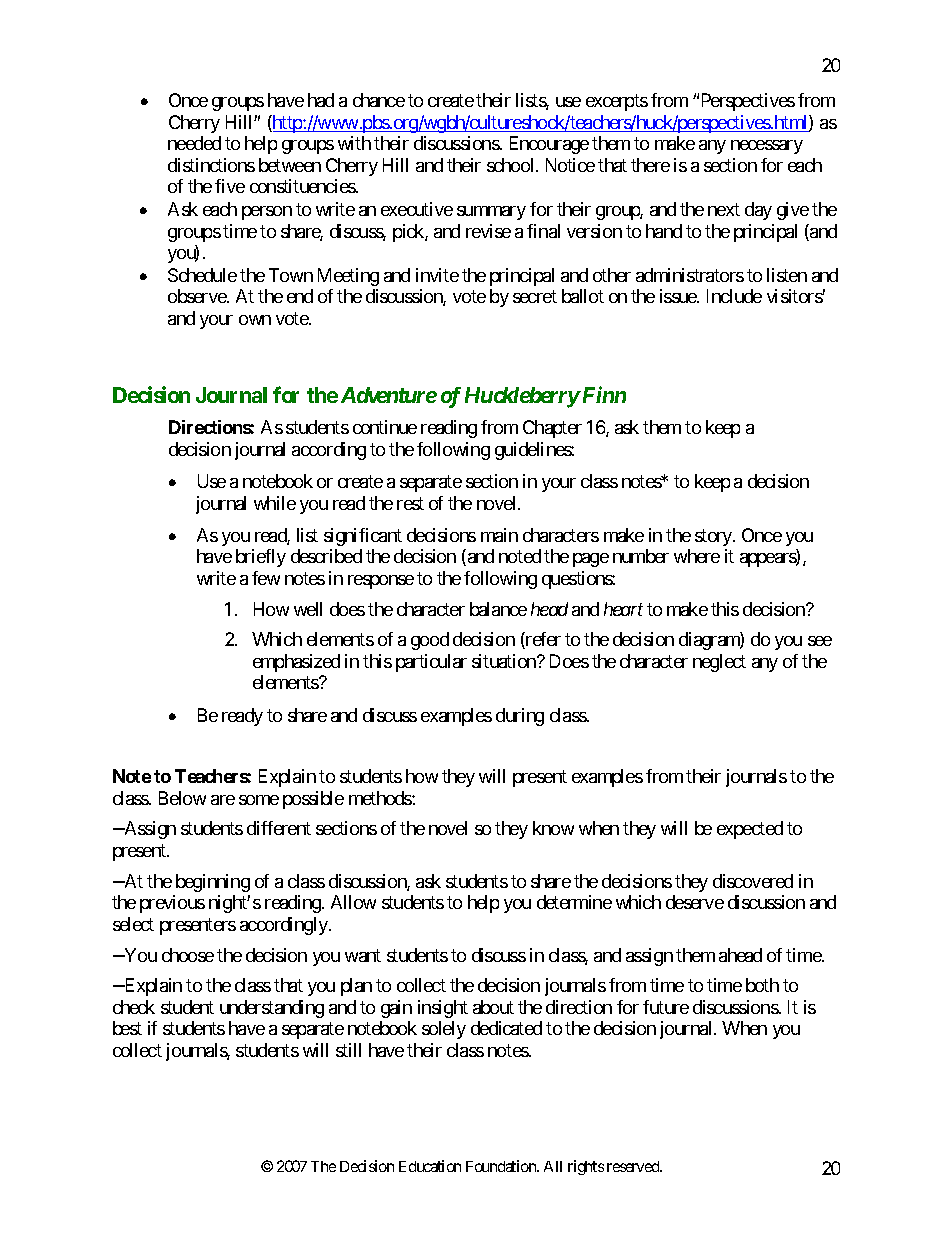 This document has height=1233, width=952. I want to click on balance, so click(498, 609).
